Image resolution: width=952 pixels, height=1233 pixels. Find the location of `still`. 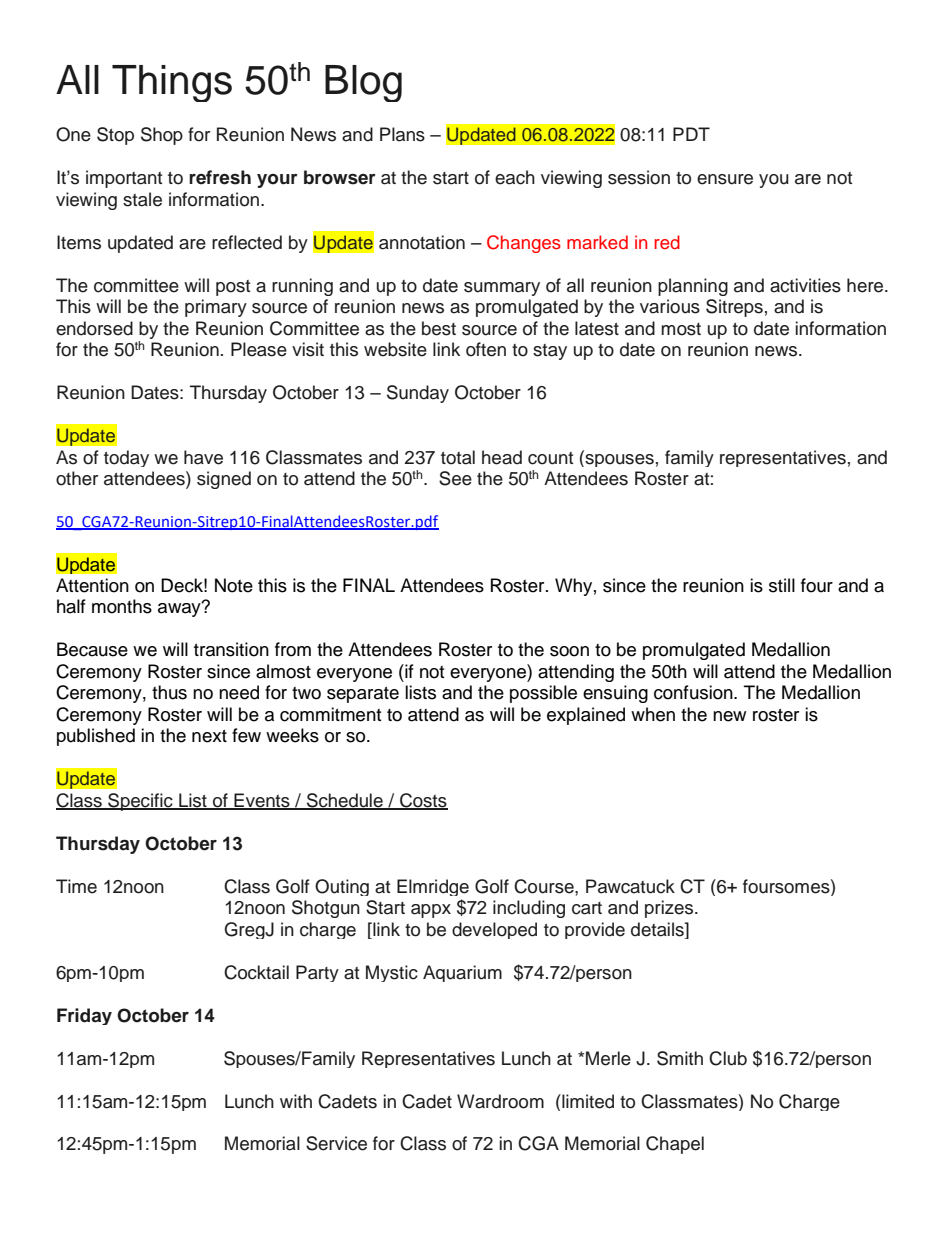

still is located at coordinates (782, 585).
